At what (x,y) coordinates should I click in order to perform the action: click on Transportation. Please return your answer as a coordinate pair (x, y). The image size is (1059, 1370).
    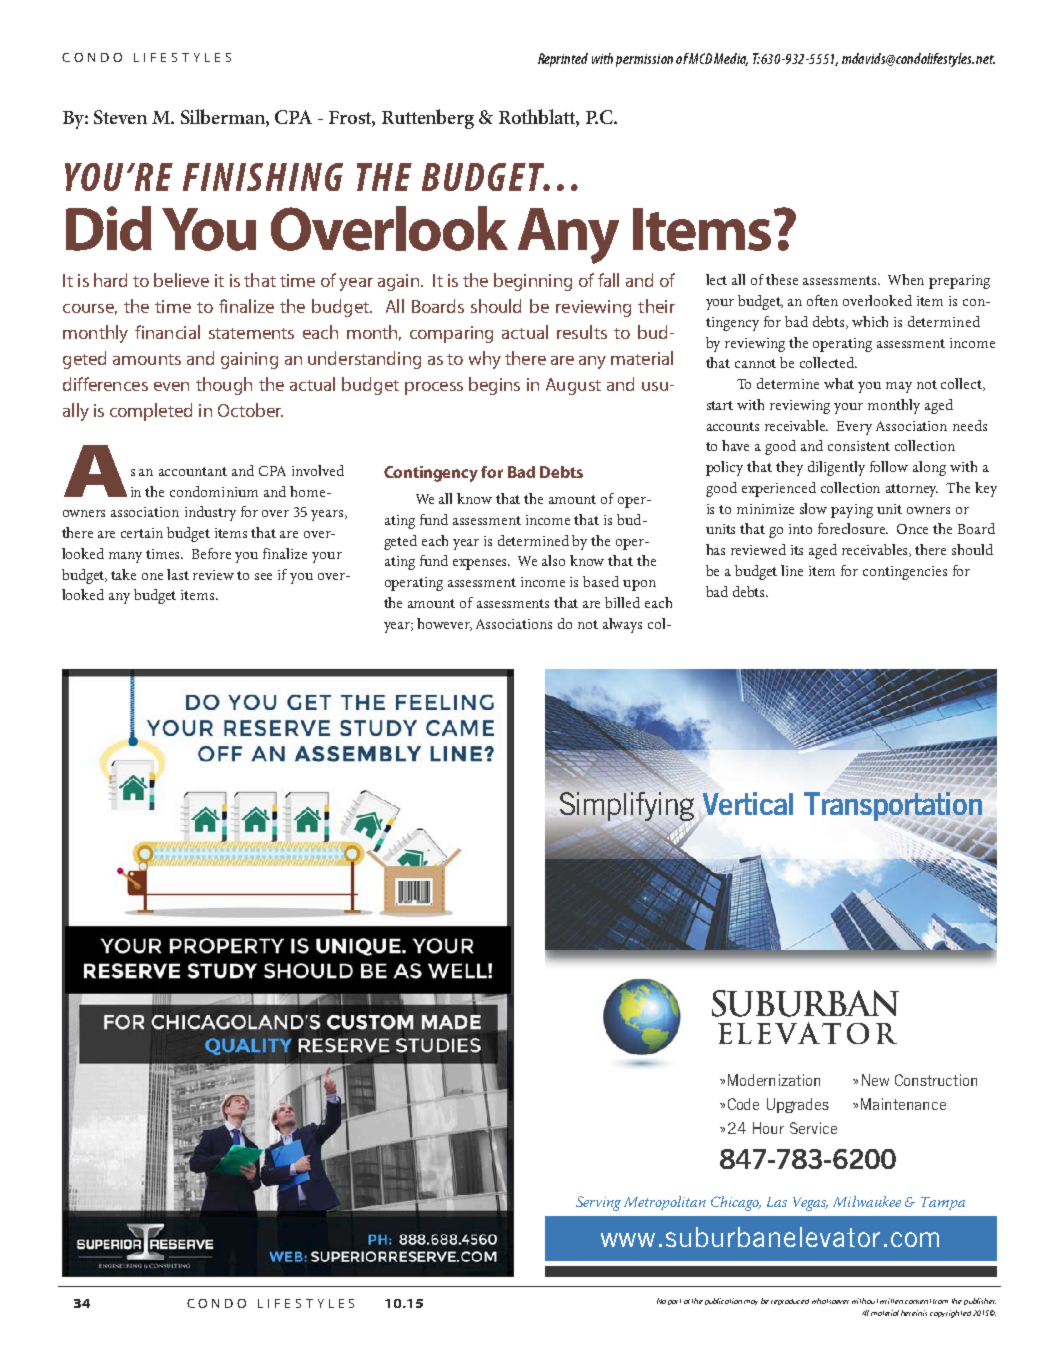
    Looking at the image, I should click on (893, 808).
